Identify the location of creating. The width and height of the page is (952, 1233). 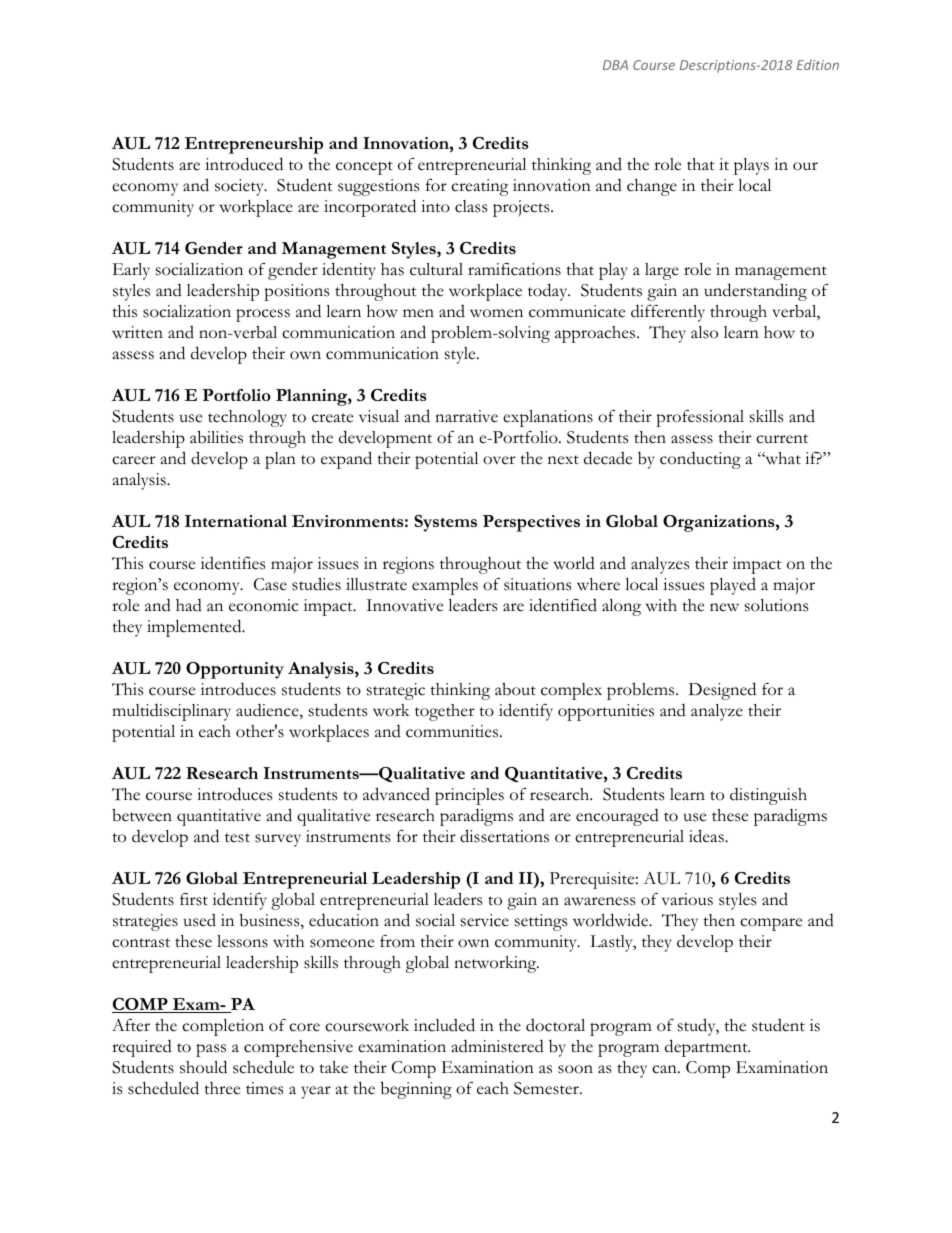
(480, 187).
